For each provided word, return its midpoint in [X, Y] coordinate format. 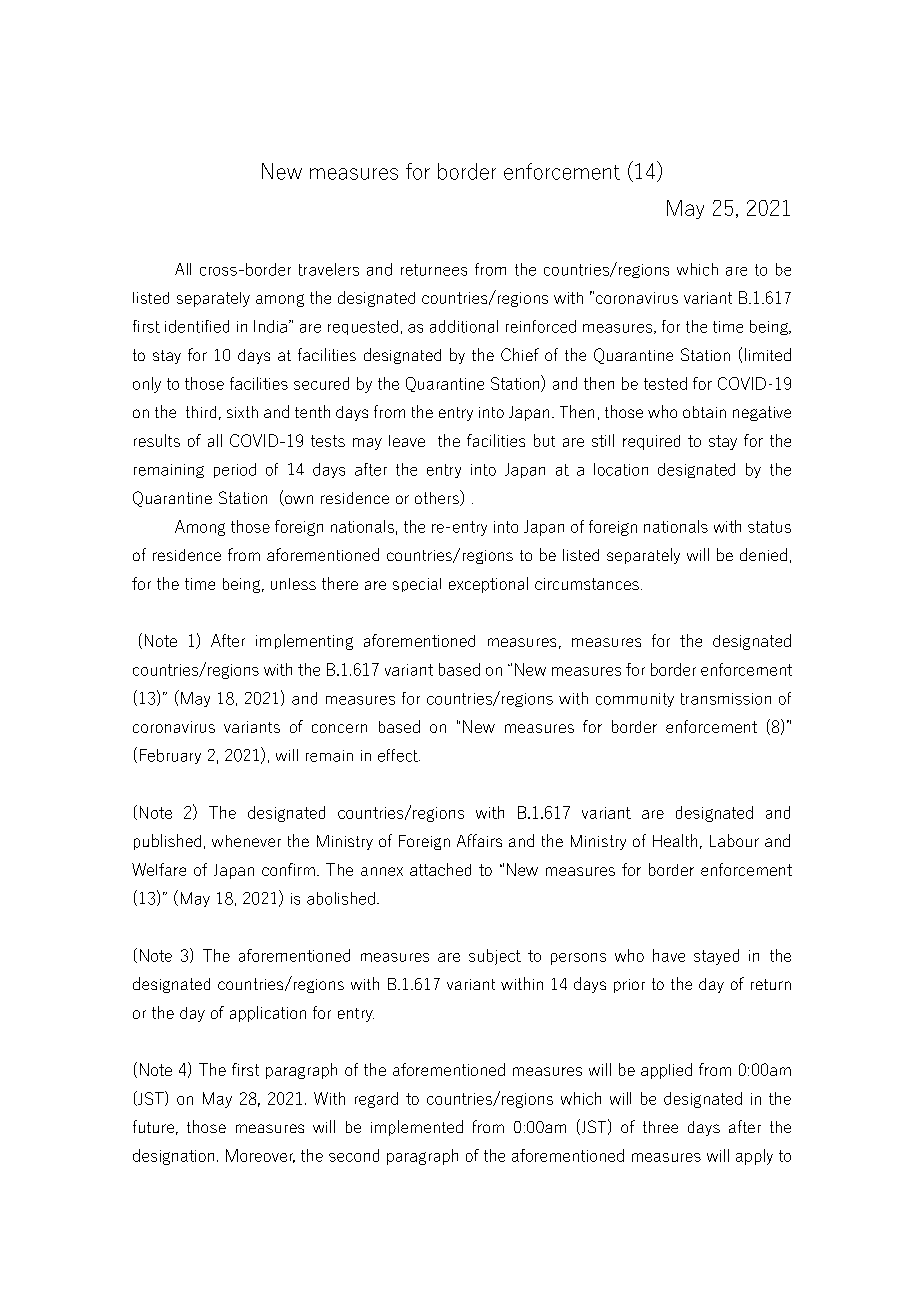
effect [399, 755]
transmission [726, 699]
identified [197, 326]
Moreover [260, 1156]
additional [464, 326]
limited [768, 354]
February [170, 756]
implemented [417, 1128]
